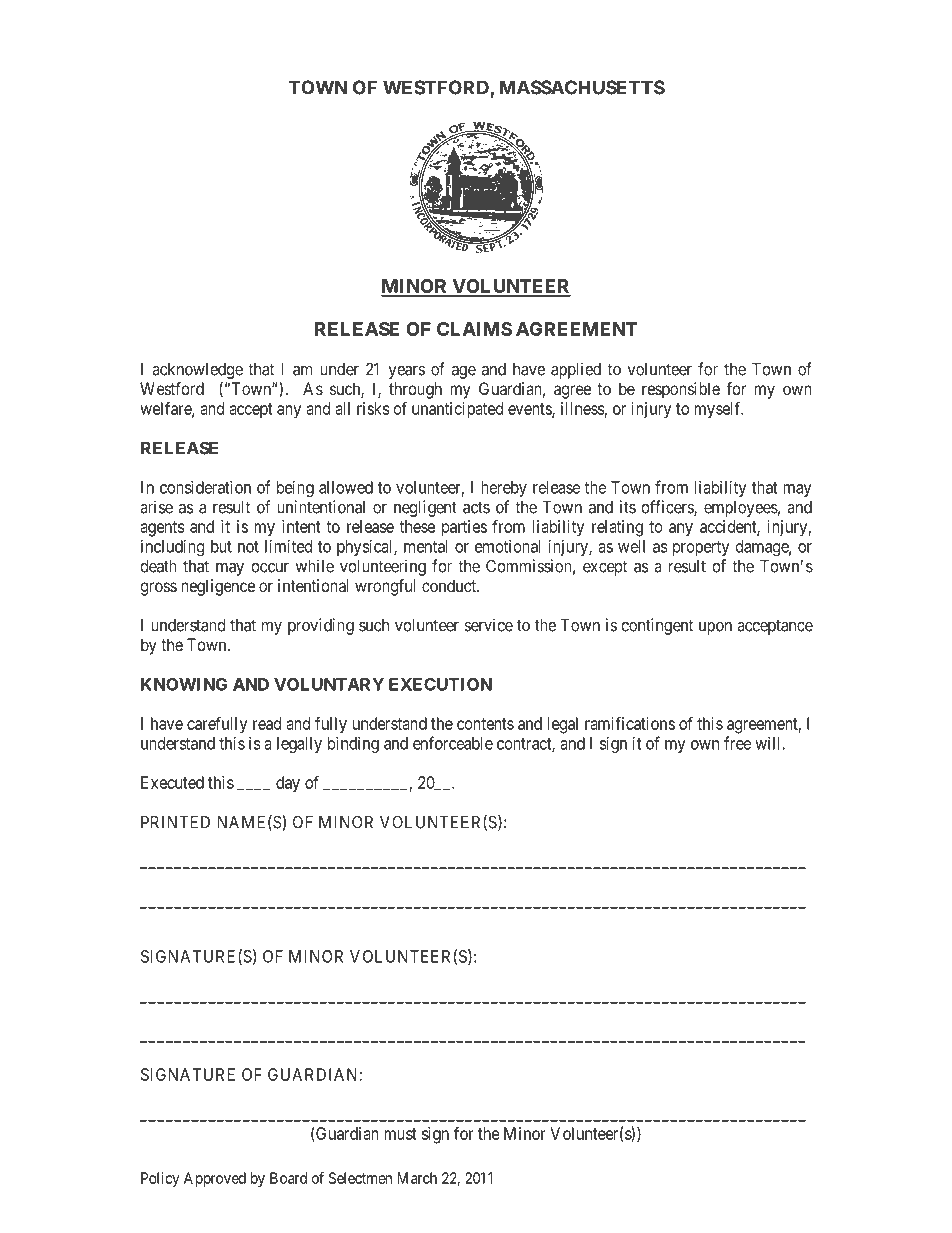 The width and height of the screenshot is (952, 1233). I want to click on negligence, so click(218, 587).
